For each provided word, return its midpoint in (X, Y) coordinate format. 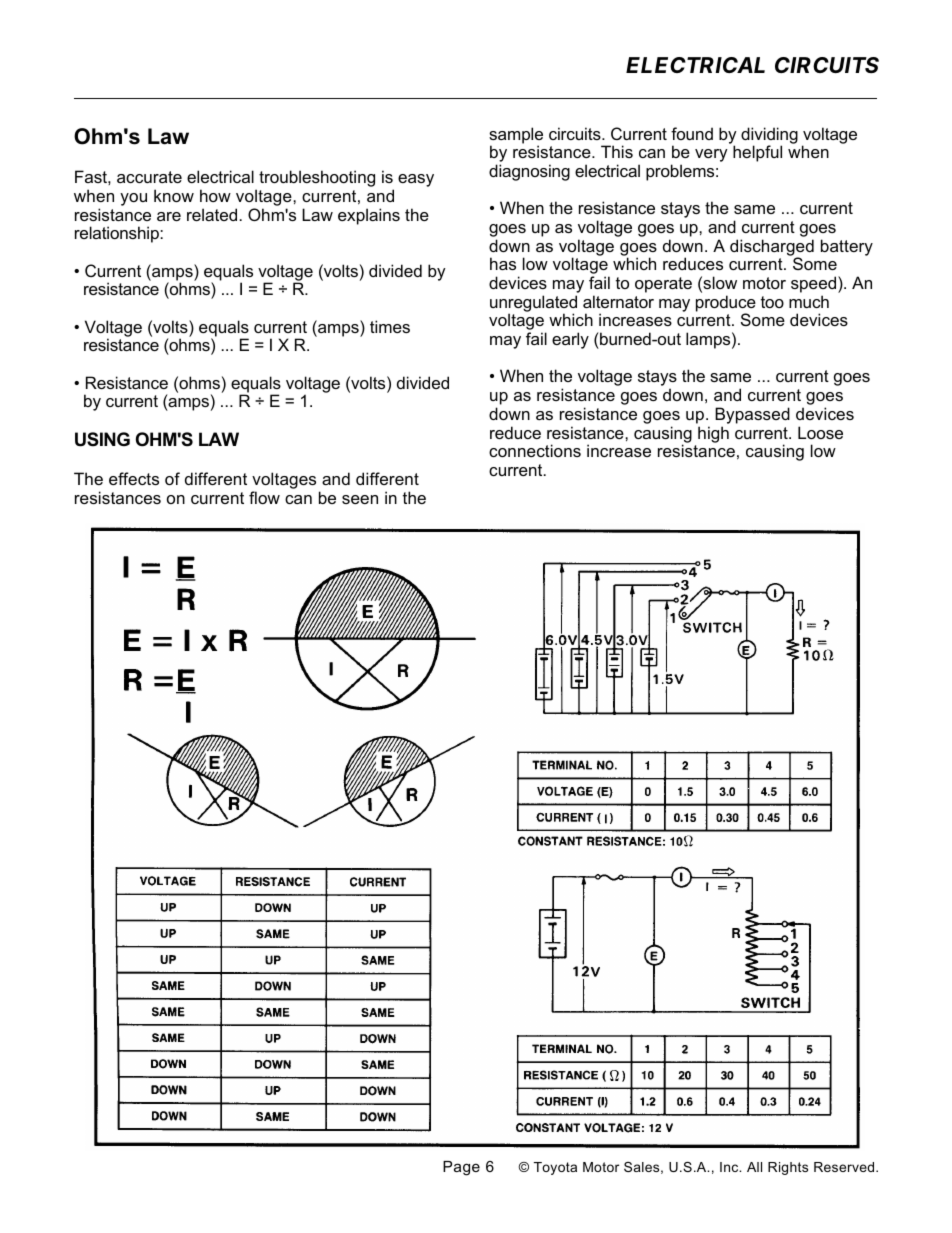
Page (461, 1168)
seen (360, 499)
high (713, 434)
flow (264, 497)
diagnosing (529, 172)
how (215, 195)
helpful (757, 153)
